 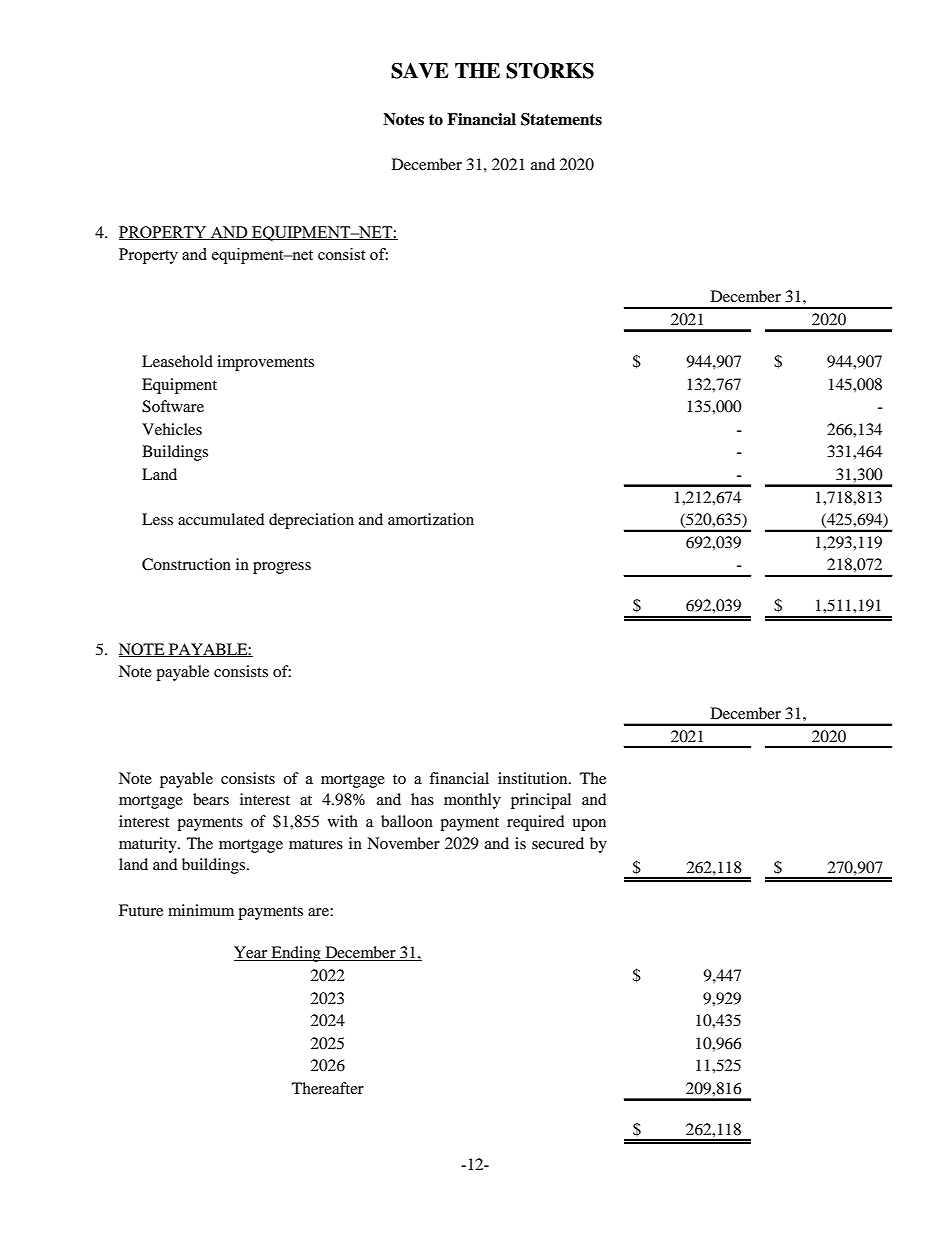 I want to click on Year, so click(x=252, y=953).
